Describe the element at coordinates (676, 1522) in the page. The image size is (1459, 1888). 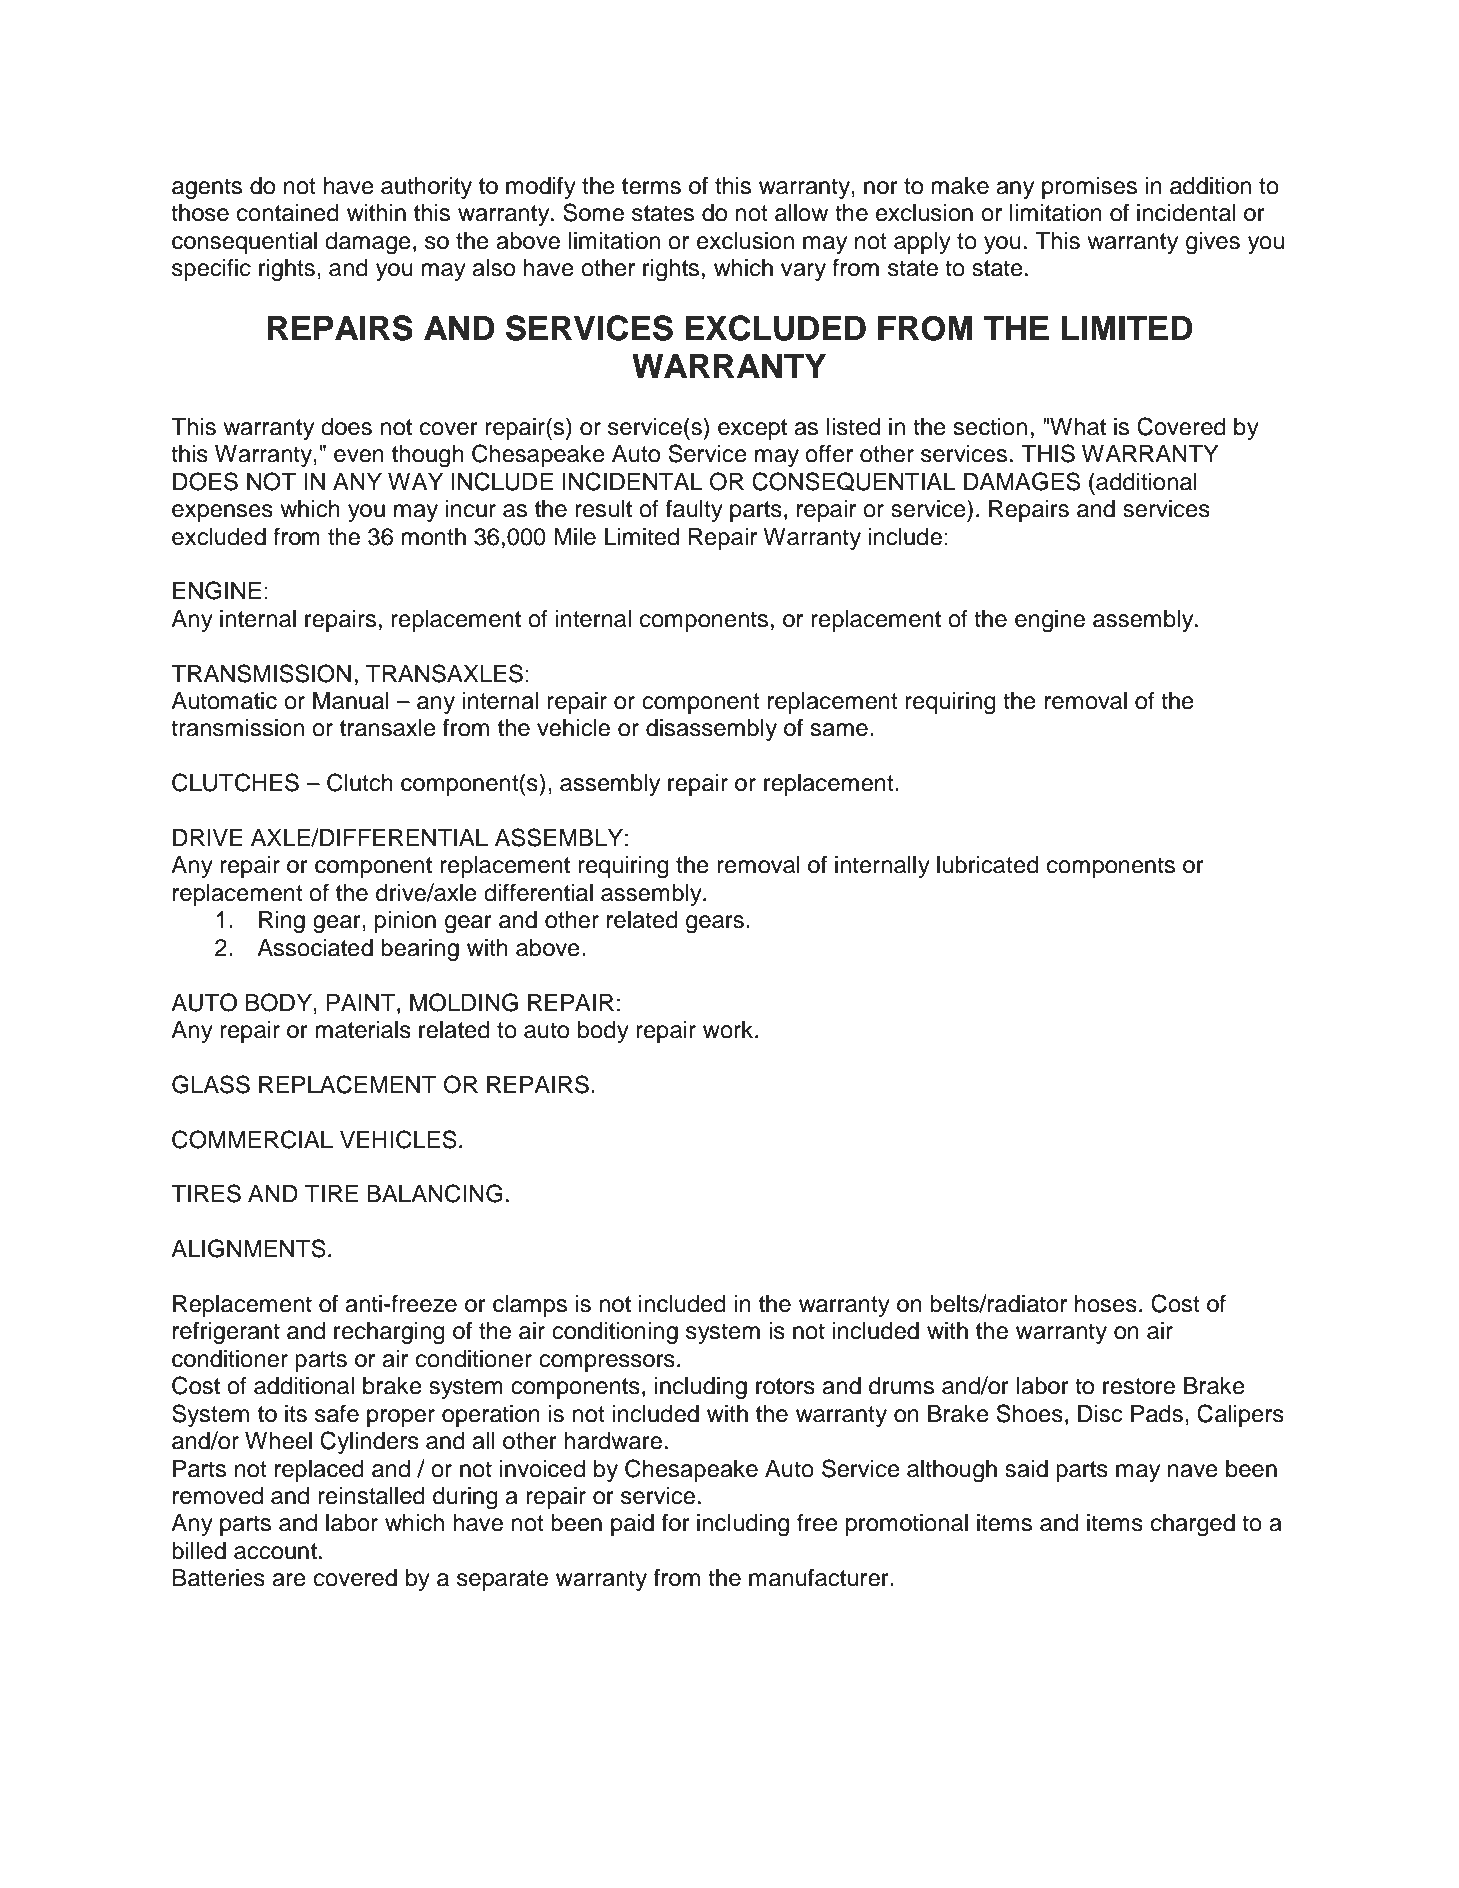
I see `for` at that location.
